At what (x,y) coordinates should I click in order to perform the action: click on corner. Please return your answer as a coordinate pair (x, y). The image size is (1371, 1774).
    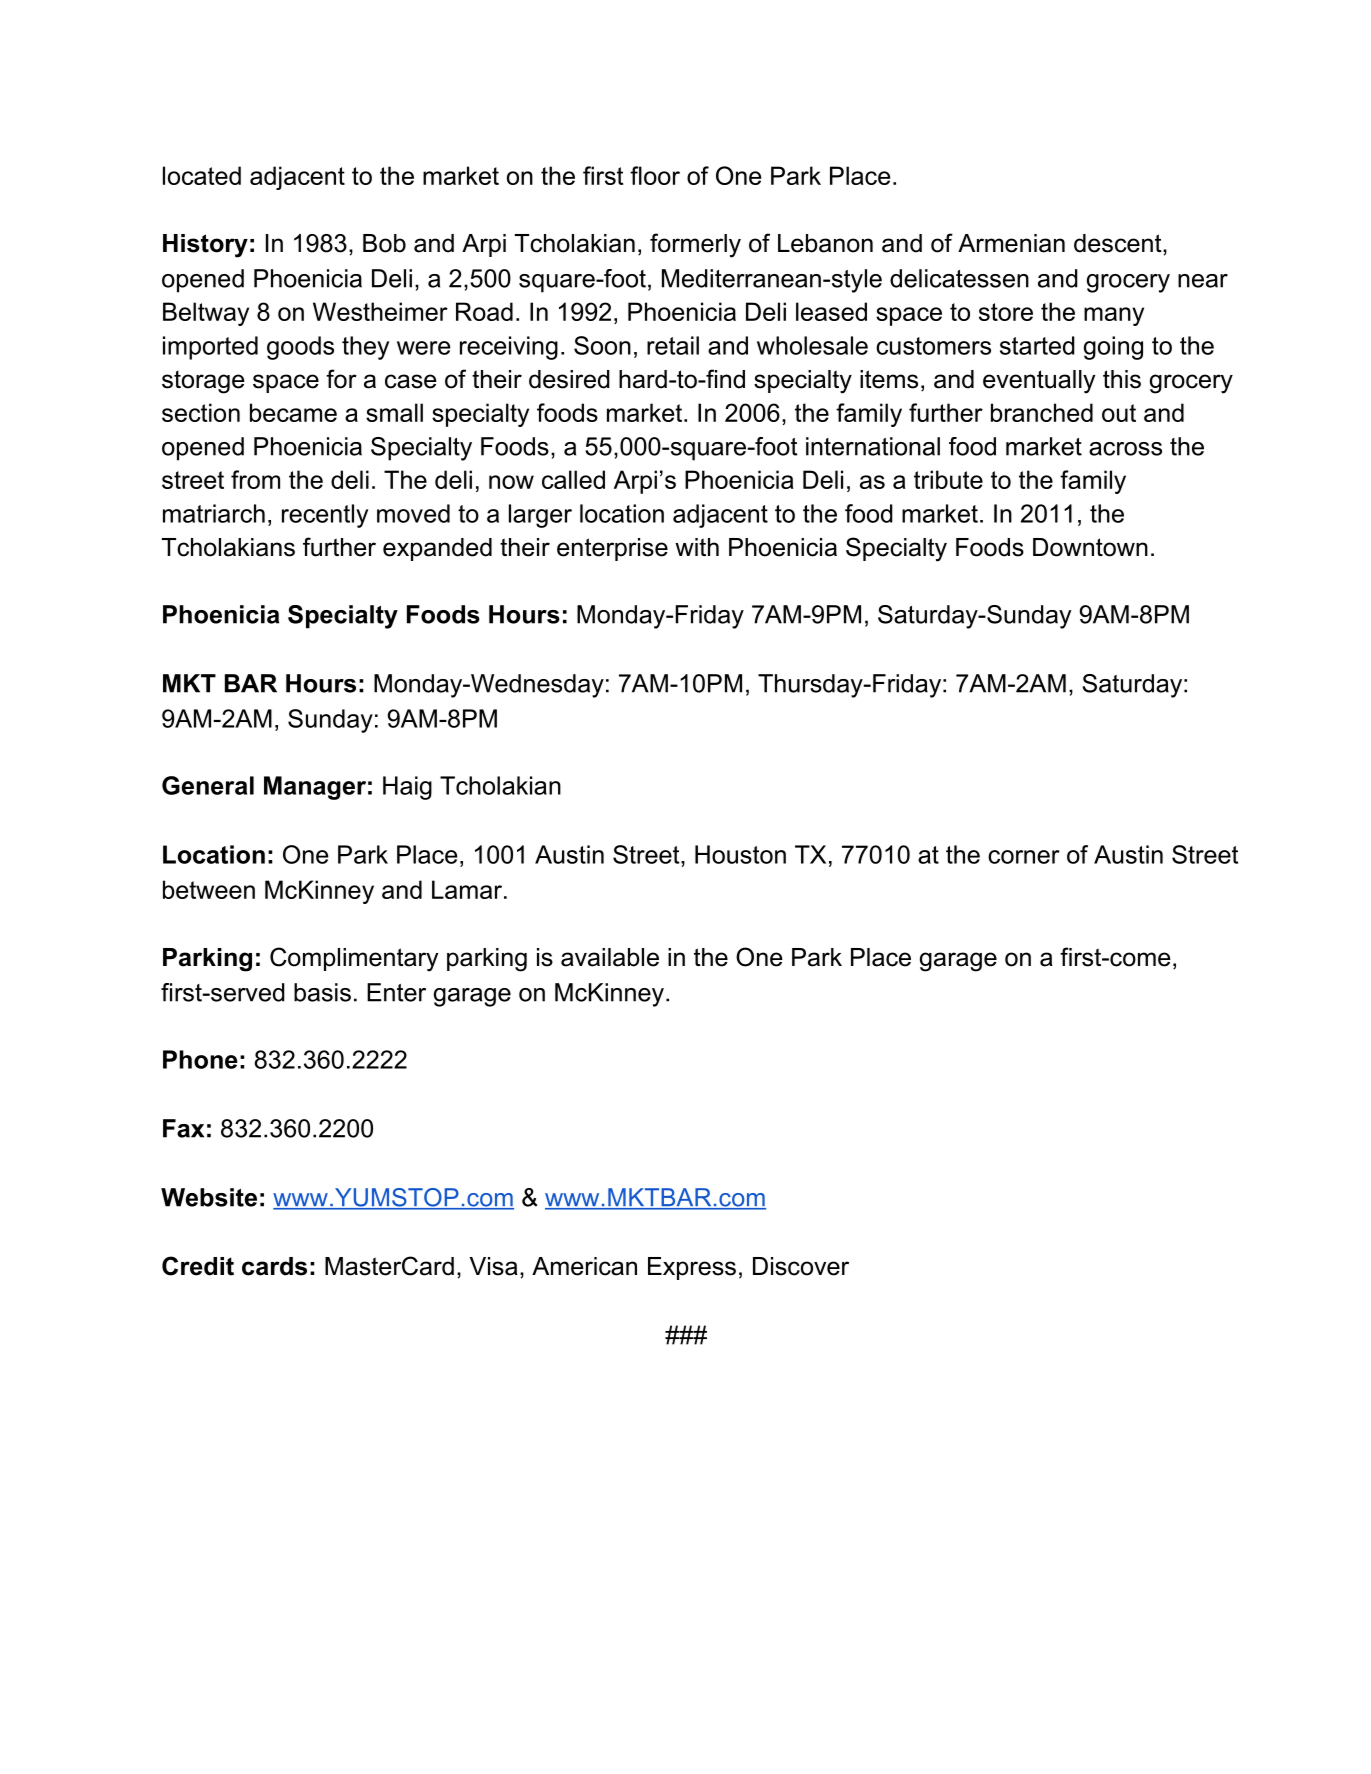
    Looking at the image, I should click on (1024, 857).
